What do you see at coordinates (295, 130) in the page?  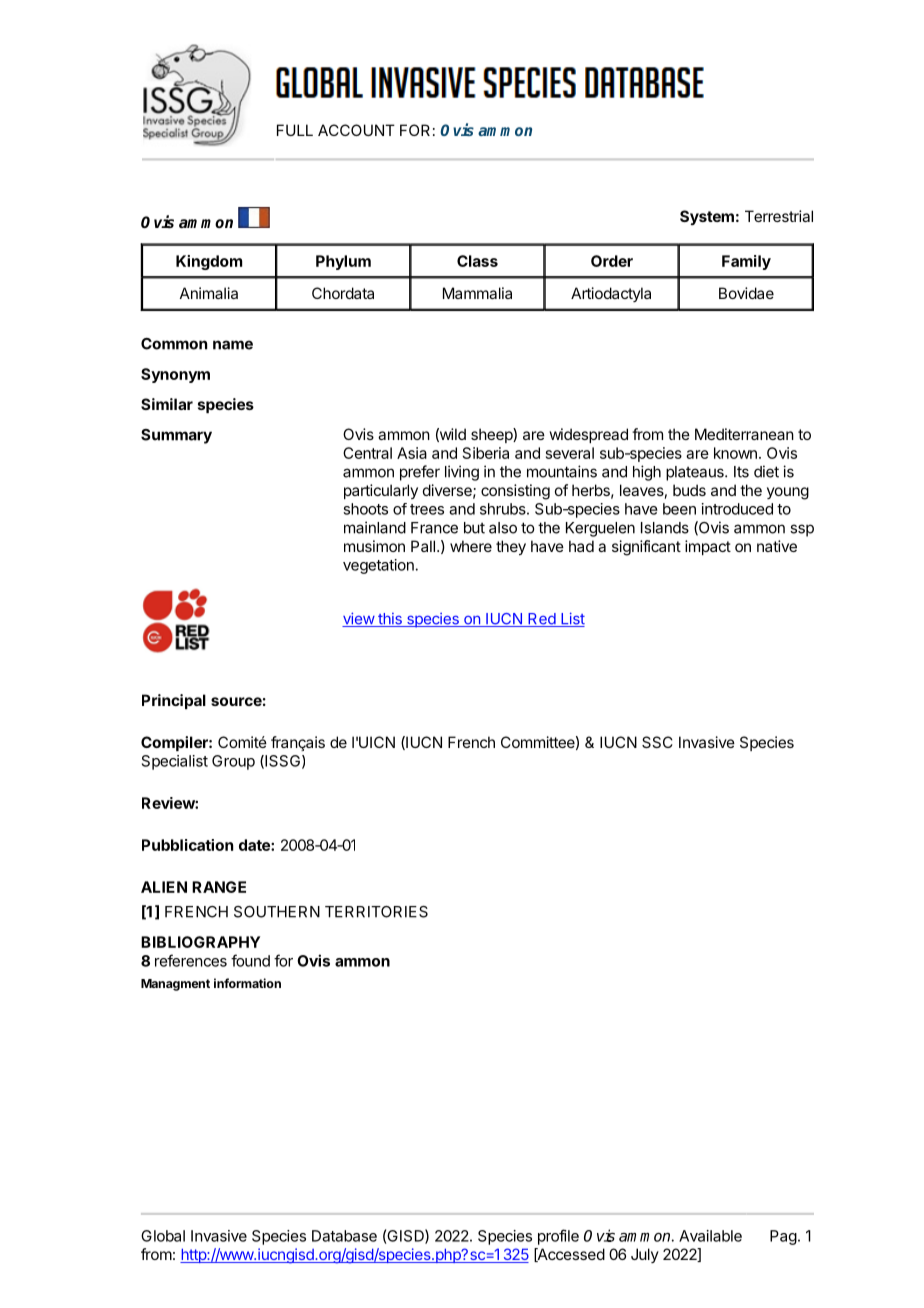 I see `FULL` at bounding box center [295, 130].
